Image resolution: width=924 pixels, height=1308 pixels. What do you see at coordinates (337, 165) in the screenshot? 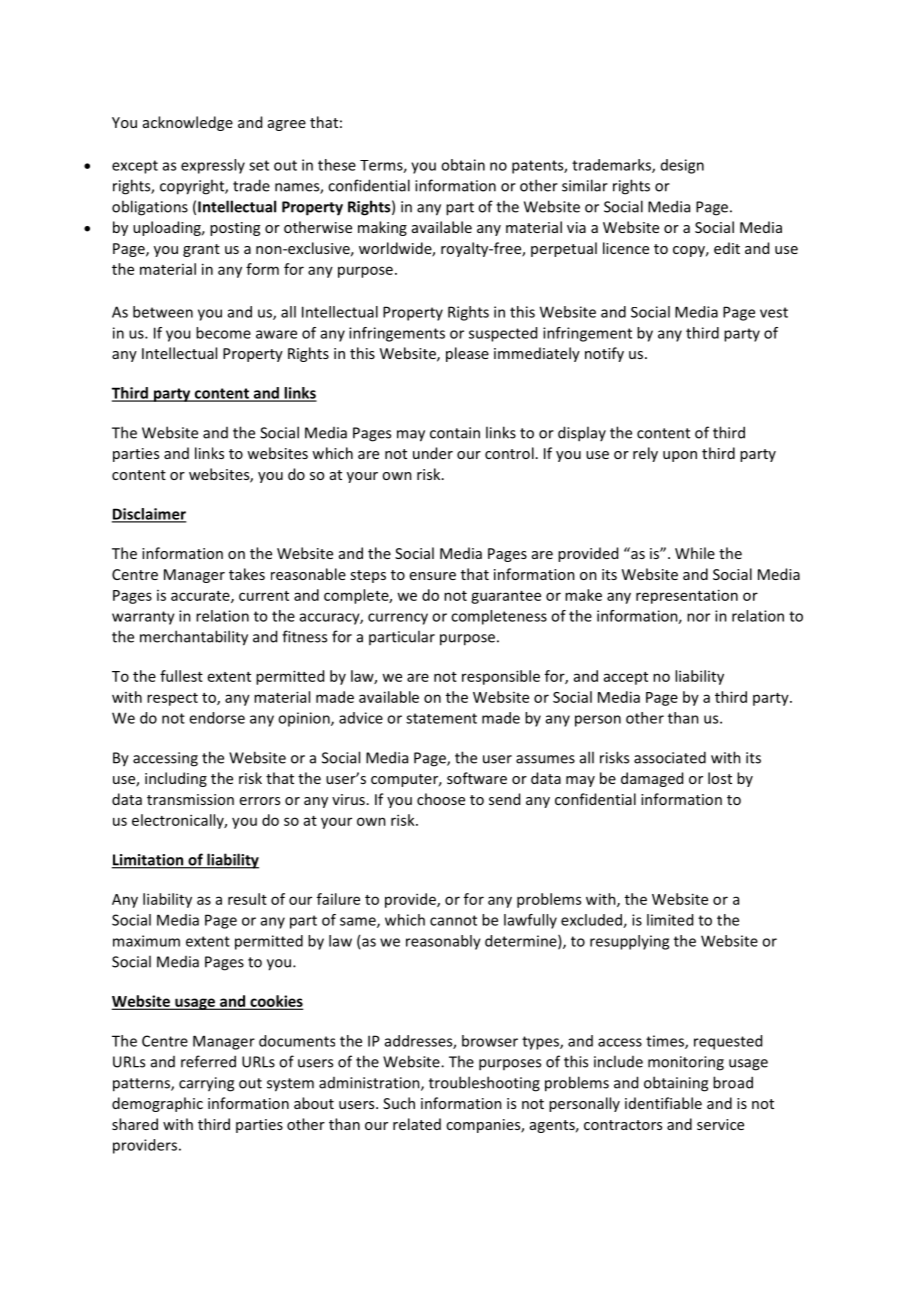
I see `these` at bounding box center [337, 165].
